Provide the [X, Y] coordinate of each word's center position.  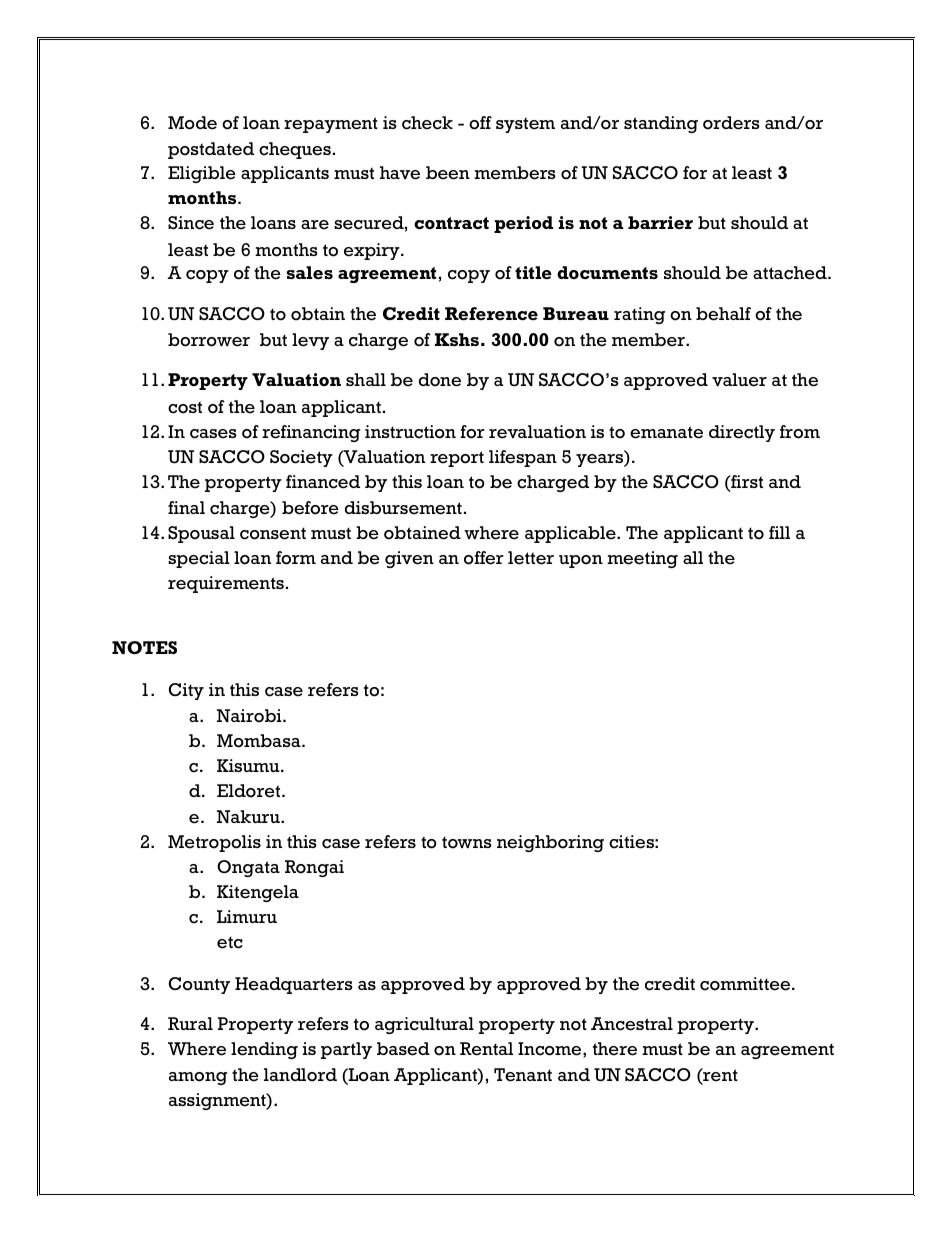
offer [484, 558]
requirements [226, 584]
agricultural [424, 1025]
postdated [211, 150]
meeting [642, 559]
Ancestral [632, 1024]
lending [264, 1050]
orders [731, 123]
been [448, 173]
